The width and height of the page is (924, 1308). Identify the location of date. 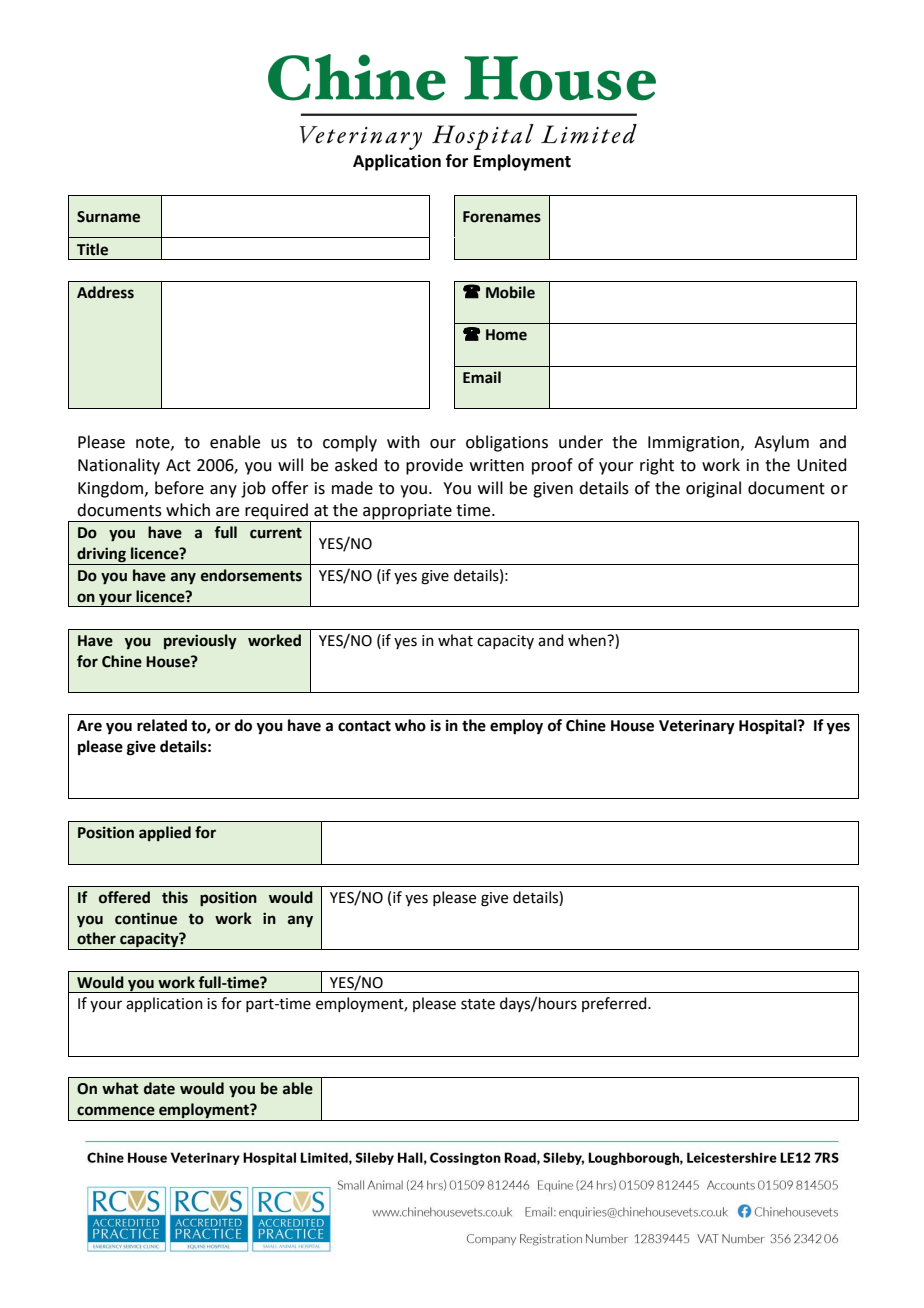
(159, 1088).
